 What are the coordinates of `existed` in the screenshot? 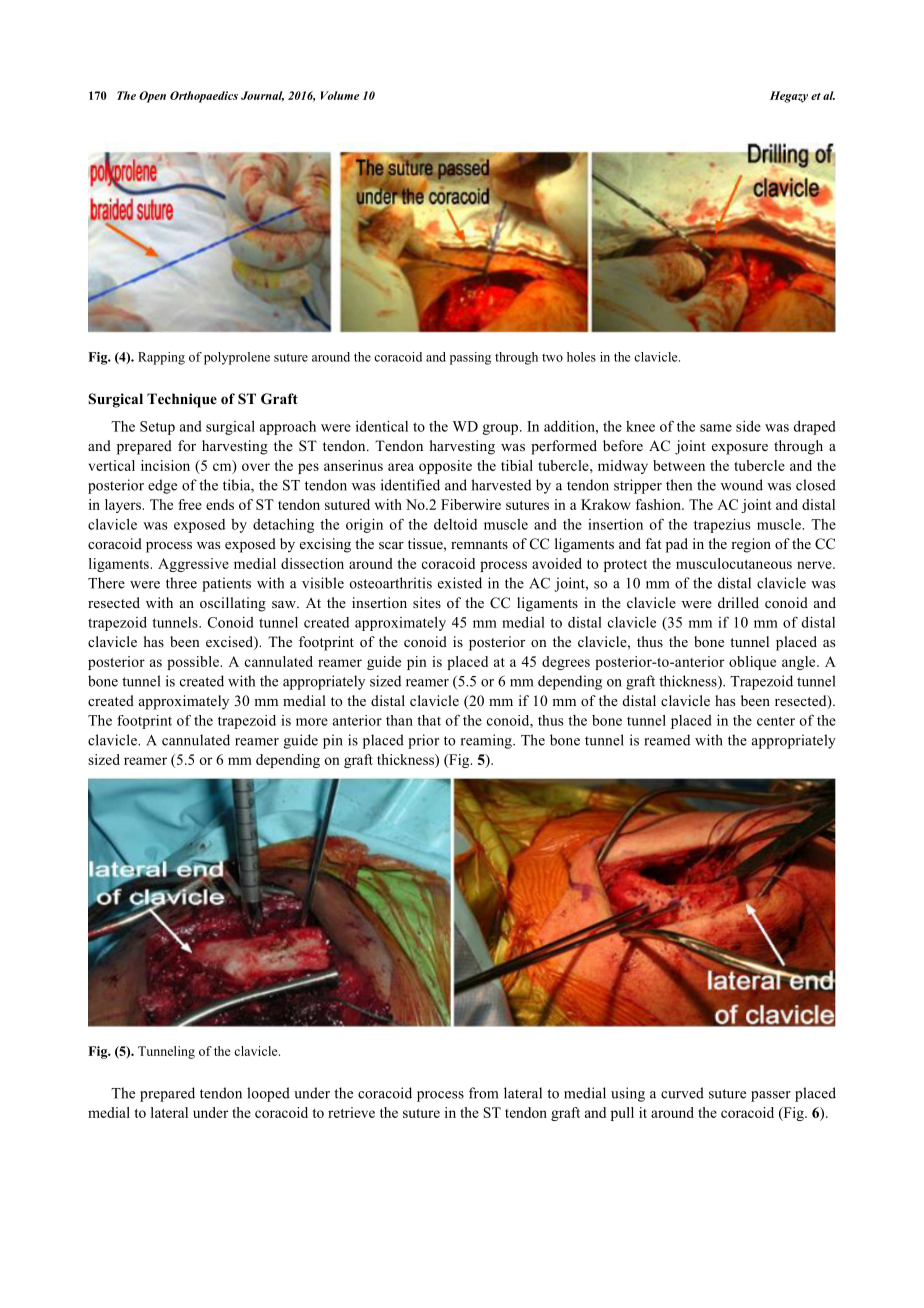 It's located at (460, 583).
